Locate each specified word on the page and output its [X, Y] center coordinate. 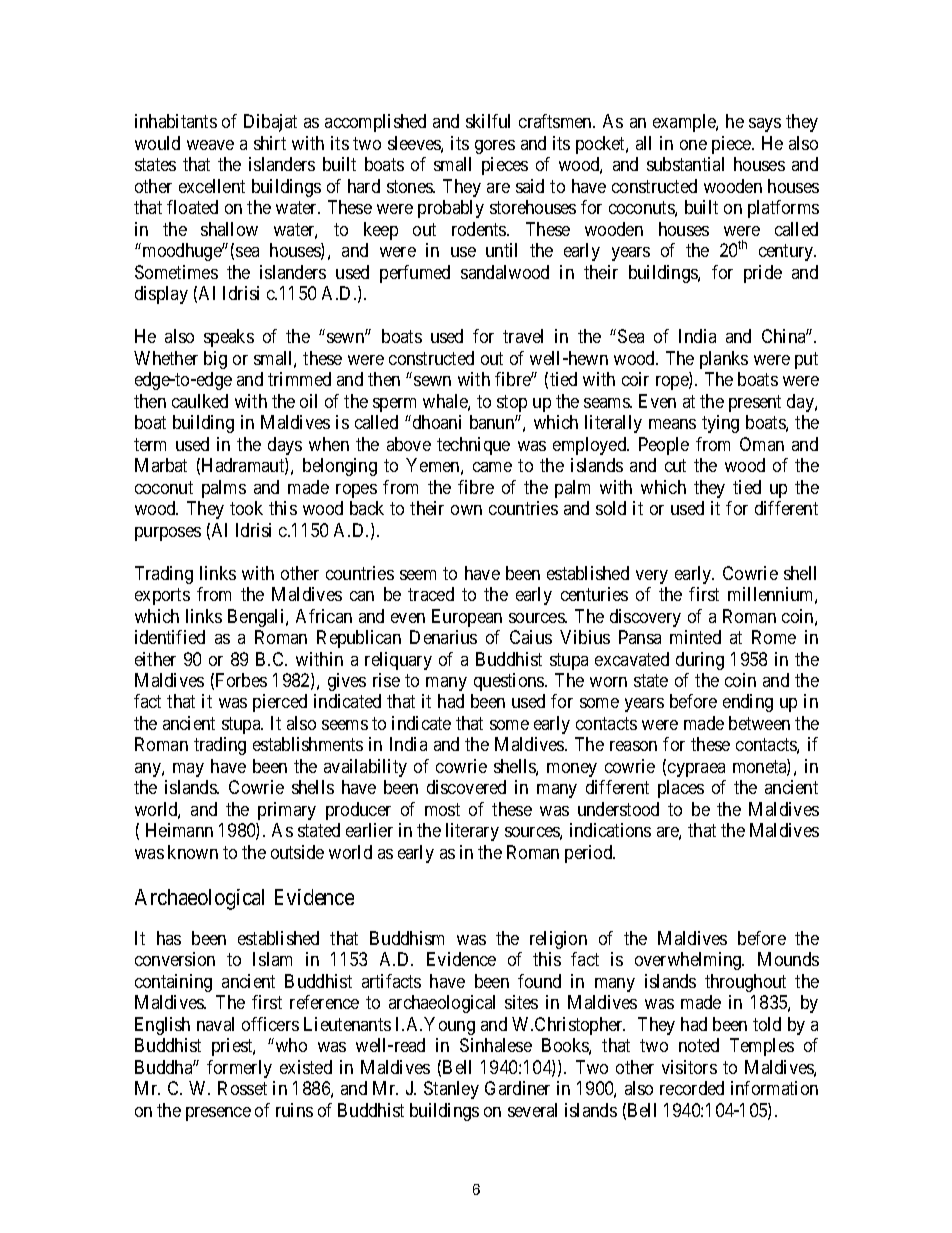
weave [210, 145]
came [492, 467]
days [285, 446]
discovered [466, 787]
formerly [239, 1069]
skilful [488, 121]
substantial [685, 164]
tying [720, 424]
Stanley [451, 1090]
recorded [692, 1088]
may [188, 770]
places [681, 789]
